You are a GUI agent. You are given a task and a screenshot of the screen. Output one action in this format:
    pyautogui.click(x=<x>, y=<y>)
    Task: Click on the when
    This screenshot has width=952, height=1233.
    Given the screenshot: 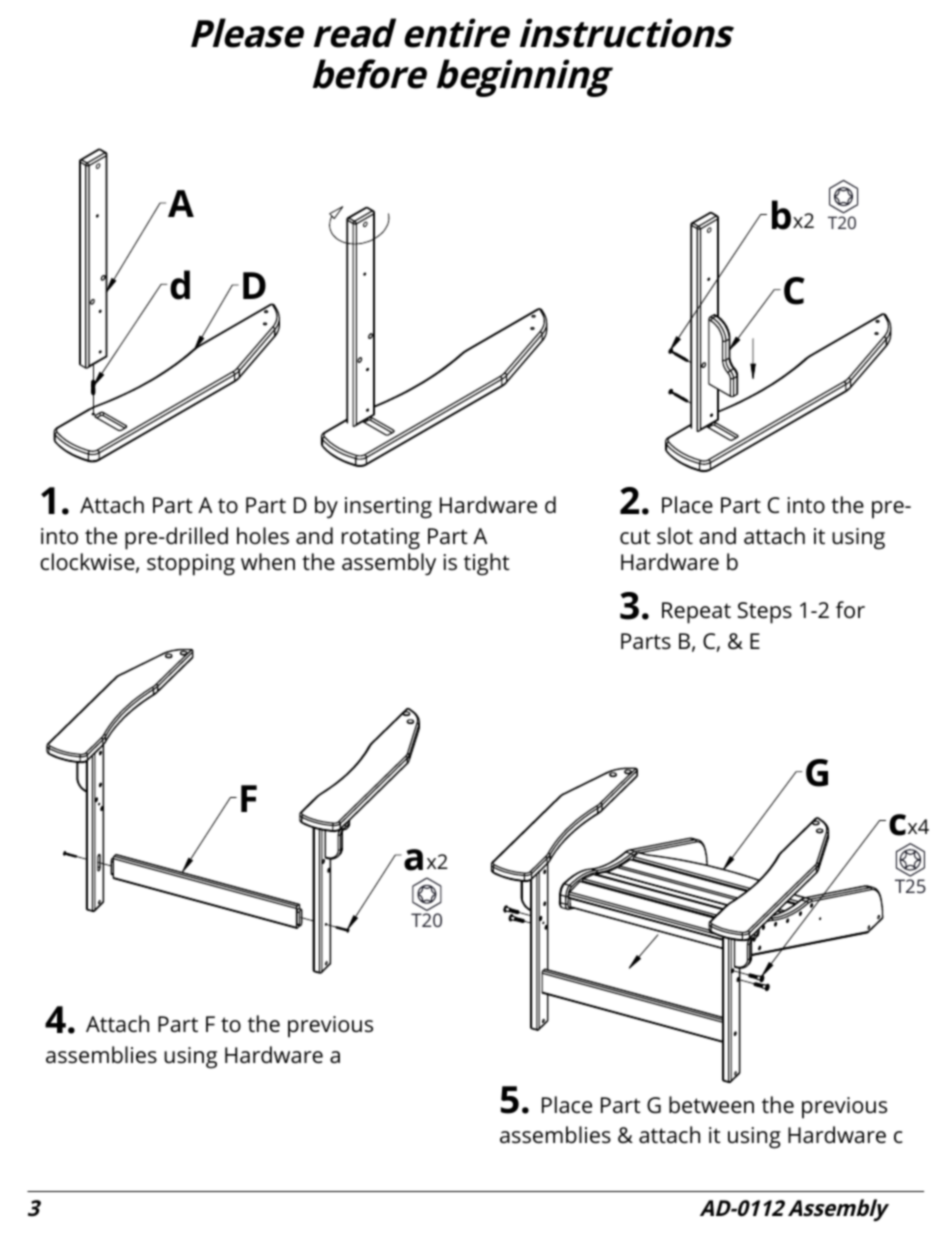 What is the action you would take?
    pyautogui.click(x=268, y=562)
